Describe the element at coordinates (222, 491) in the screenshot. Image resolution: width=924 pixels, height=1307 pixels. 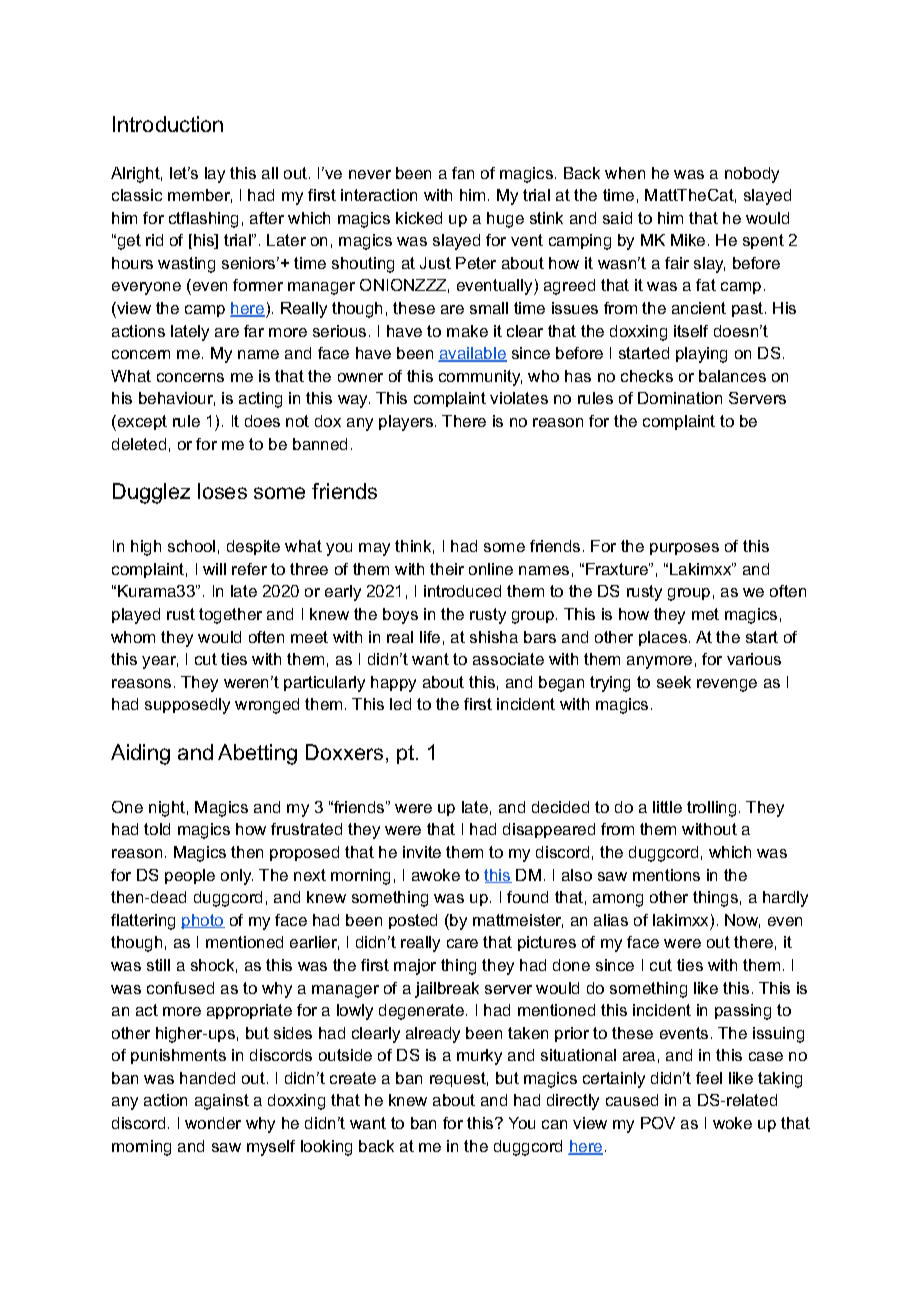
I see `loses` at that location.
